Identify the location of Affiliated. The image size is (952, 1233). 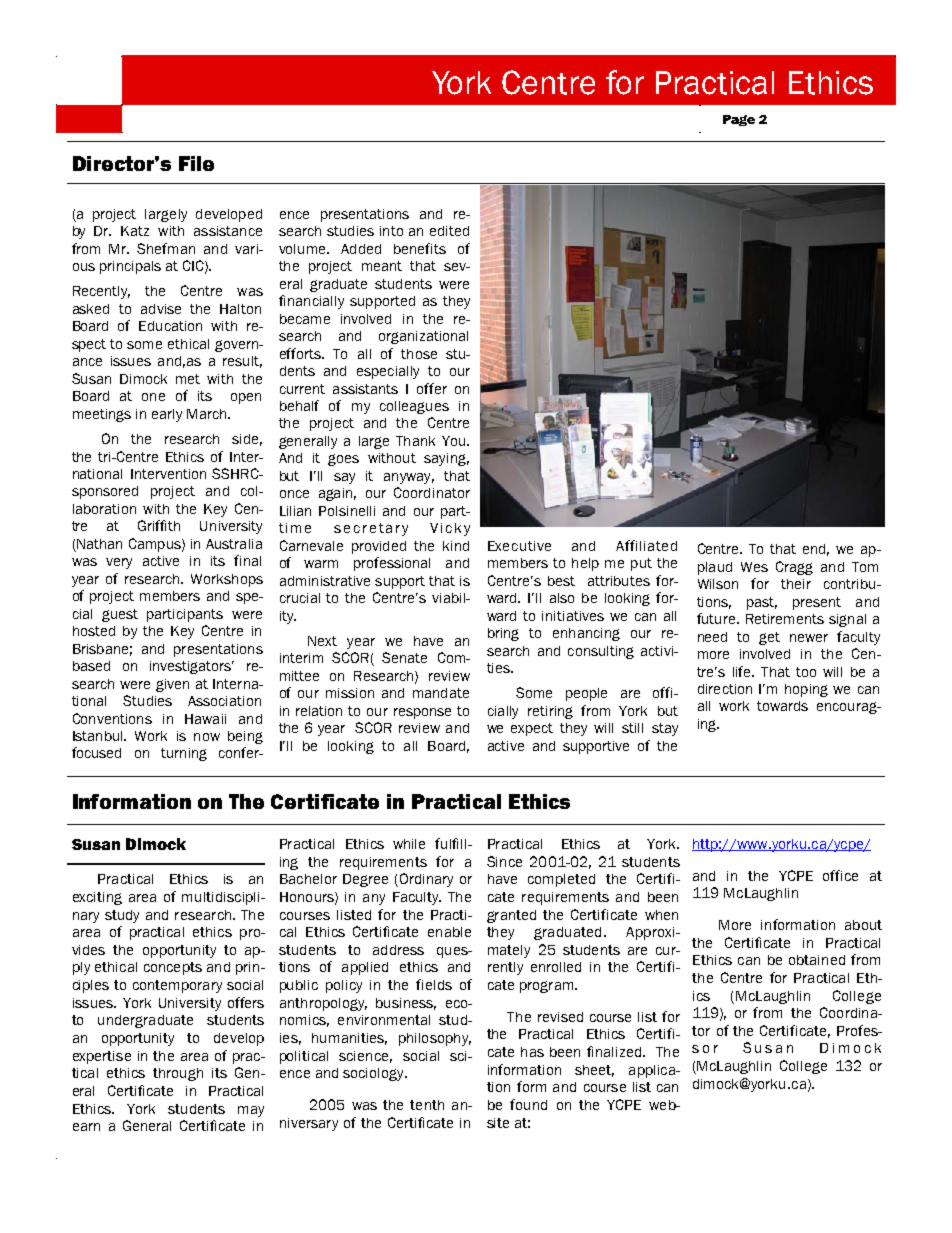
(646, 545).
